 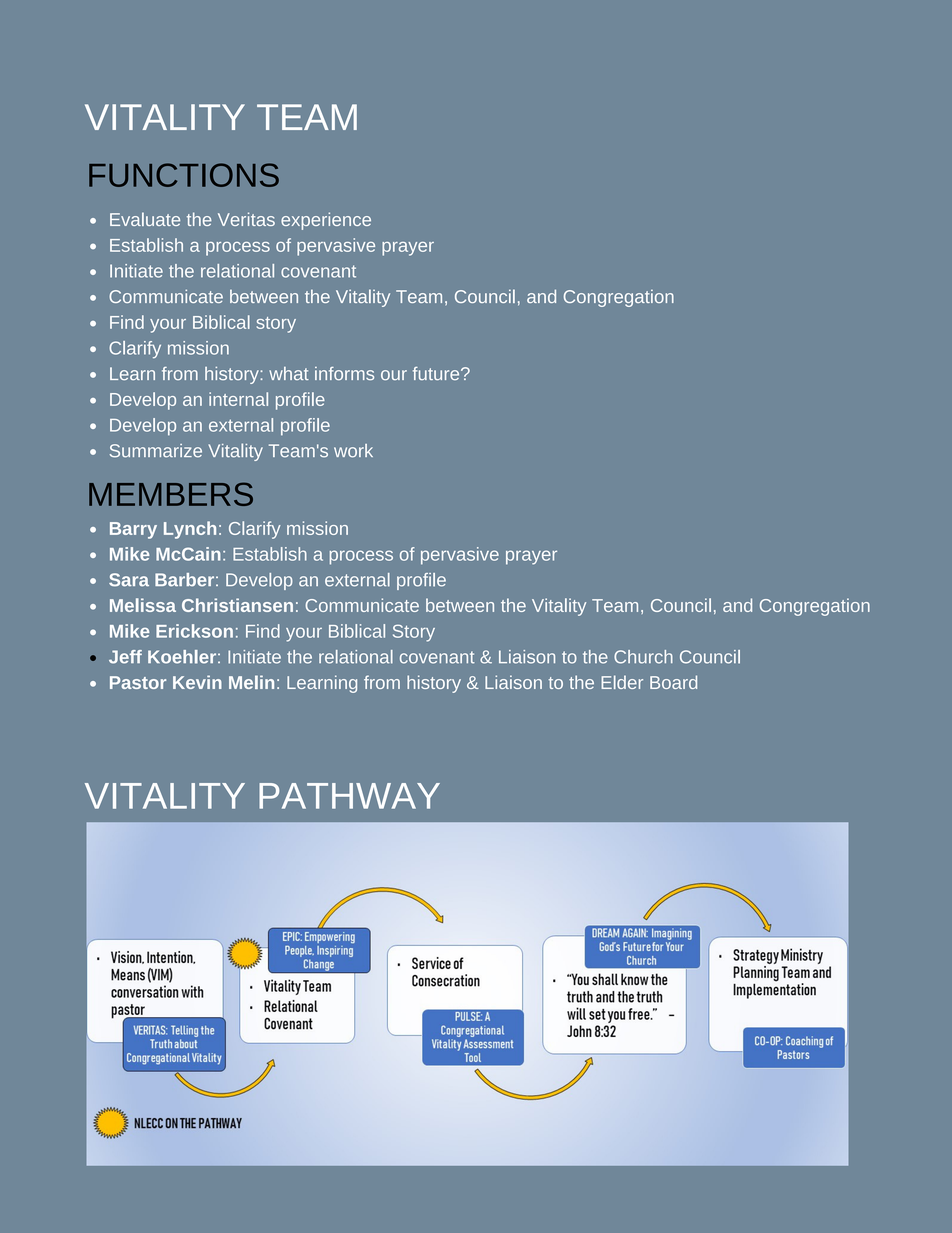 I want to click on FUNCTIONS, so click(x=184, y=175).
